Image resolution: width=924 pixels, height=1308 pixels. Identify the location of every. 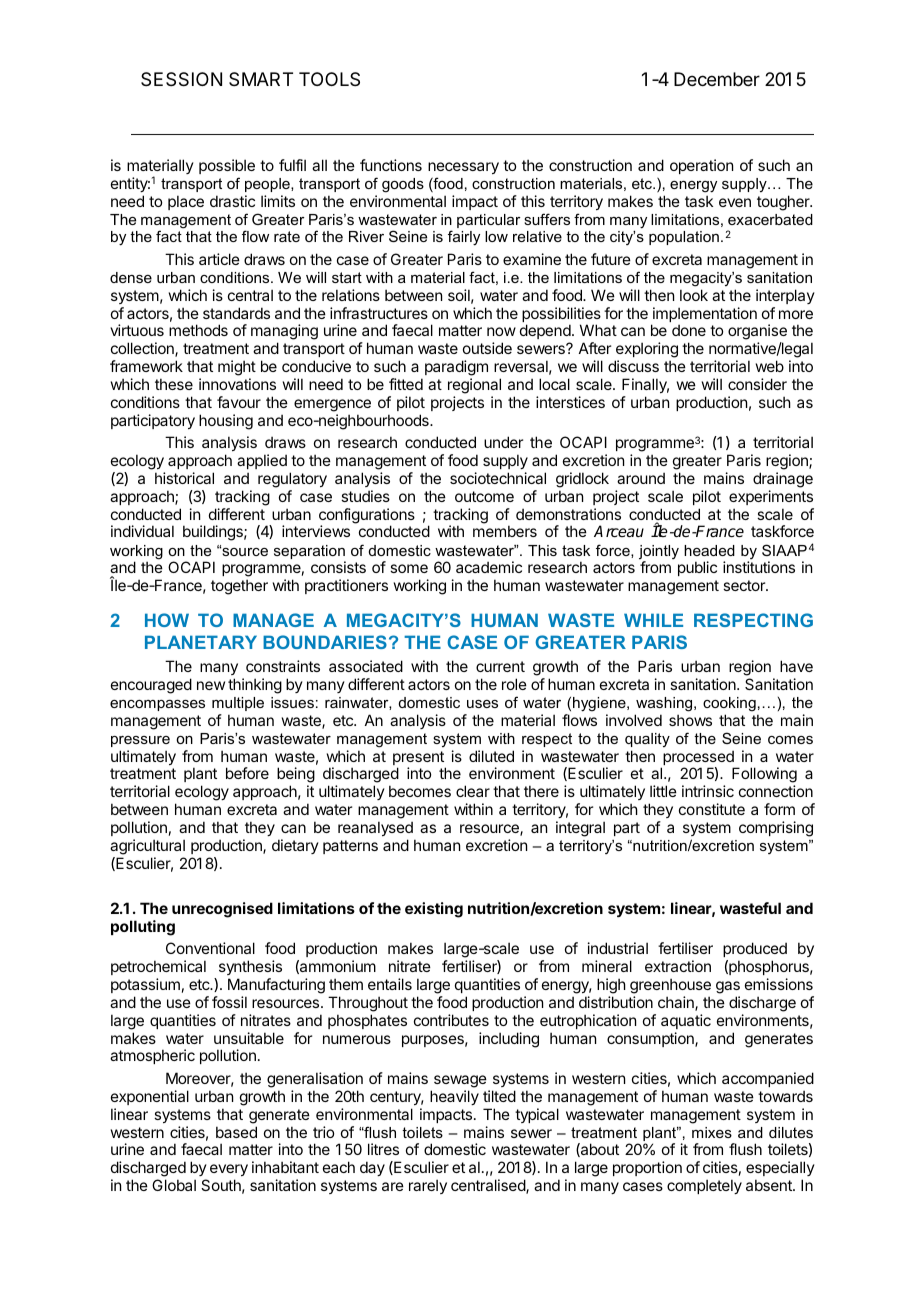
(229, 1170).
